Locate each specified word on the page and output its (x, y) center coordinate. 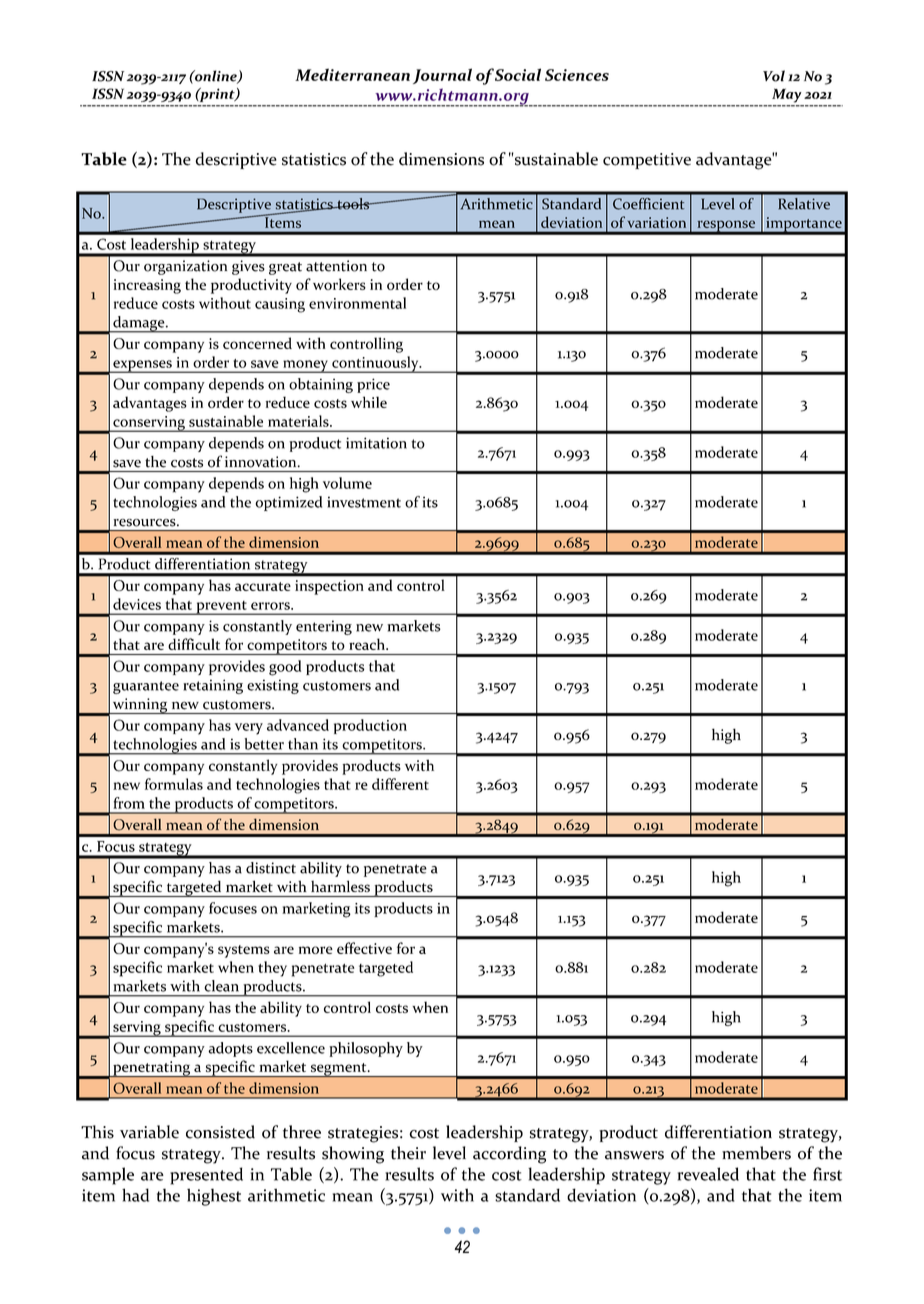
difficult (194, 644)
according (509, 1155)
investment (364, 502)
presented (206, 1176)
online (216, 77)
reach (368, 644)
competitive (647, 161)
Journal (442, 76)
